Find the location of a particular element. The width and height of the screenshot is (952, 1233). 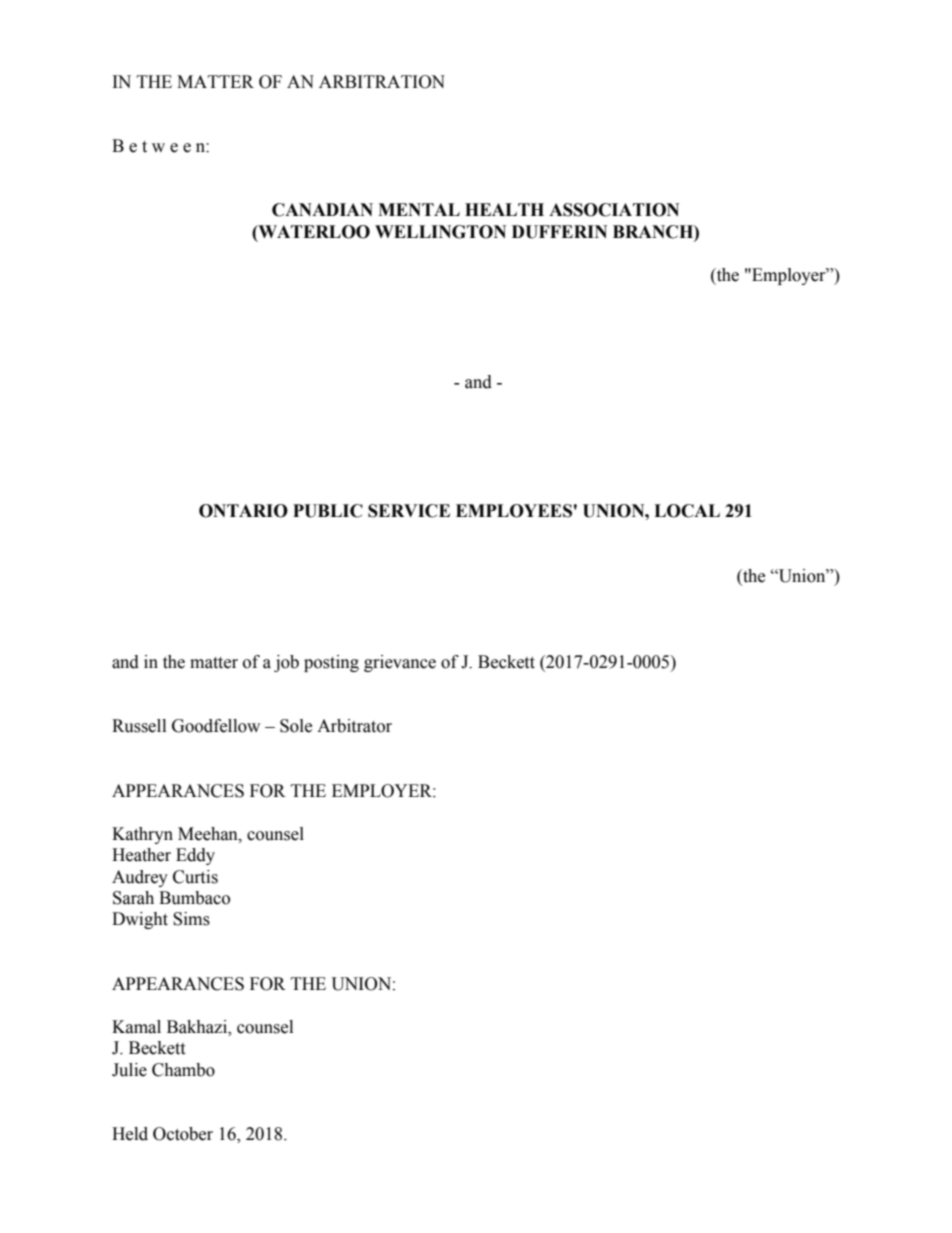

Held is located at coordinates (130, 1134).
